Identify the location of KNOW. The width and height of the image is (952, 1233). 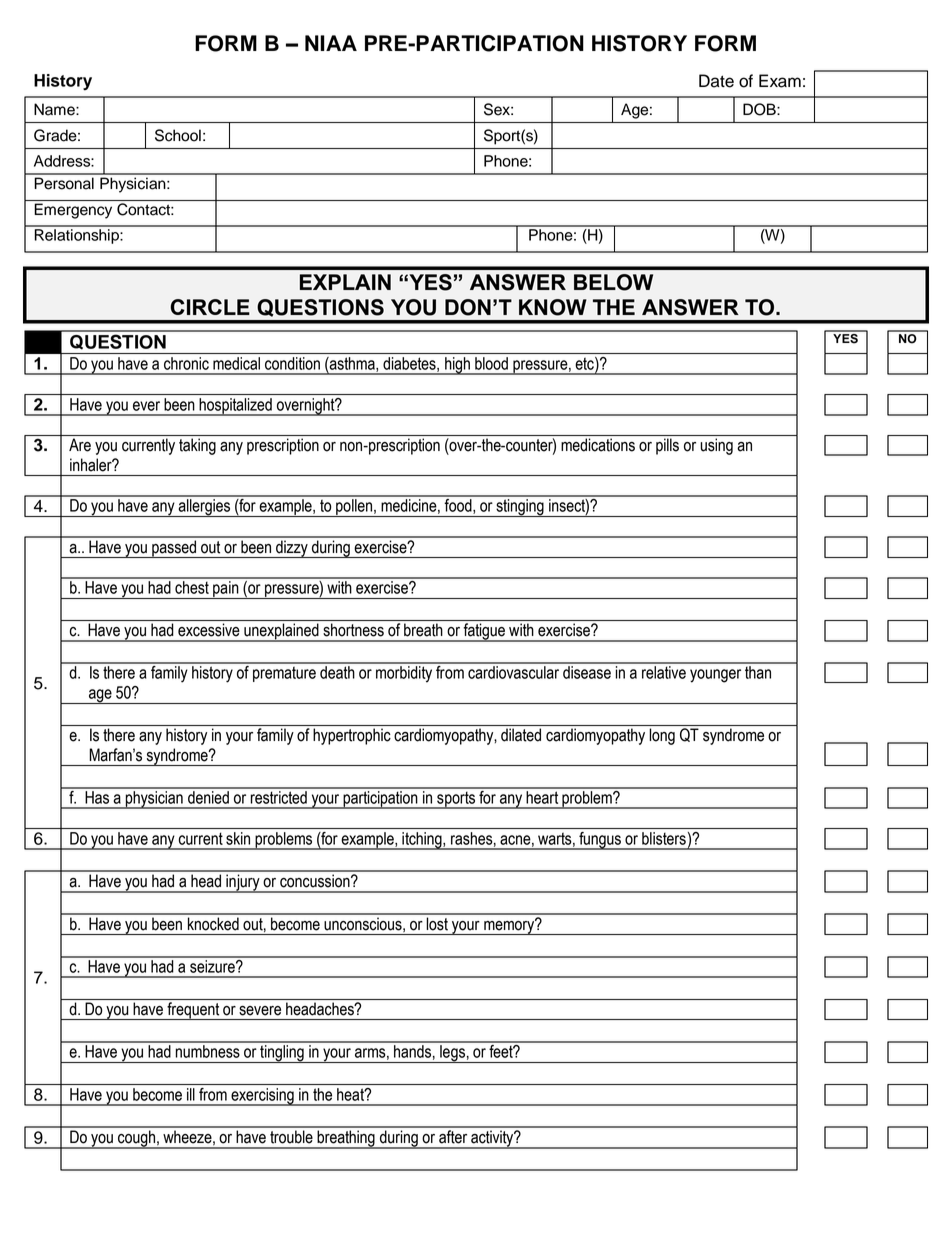
(553, 307).
